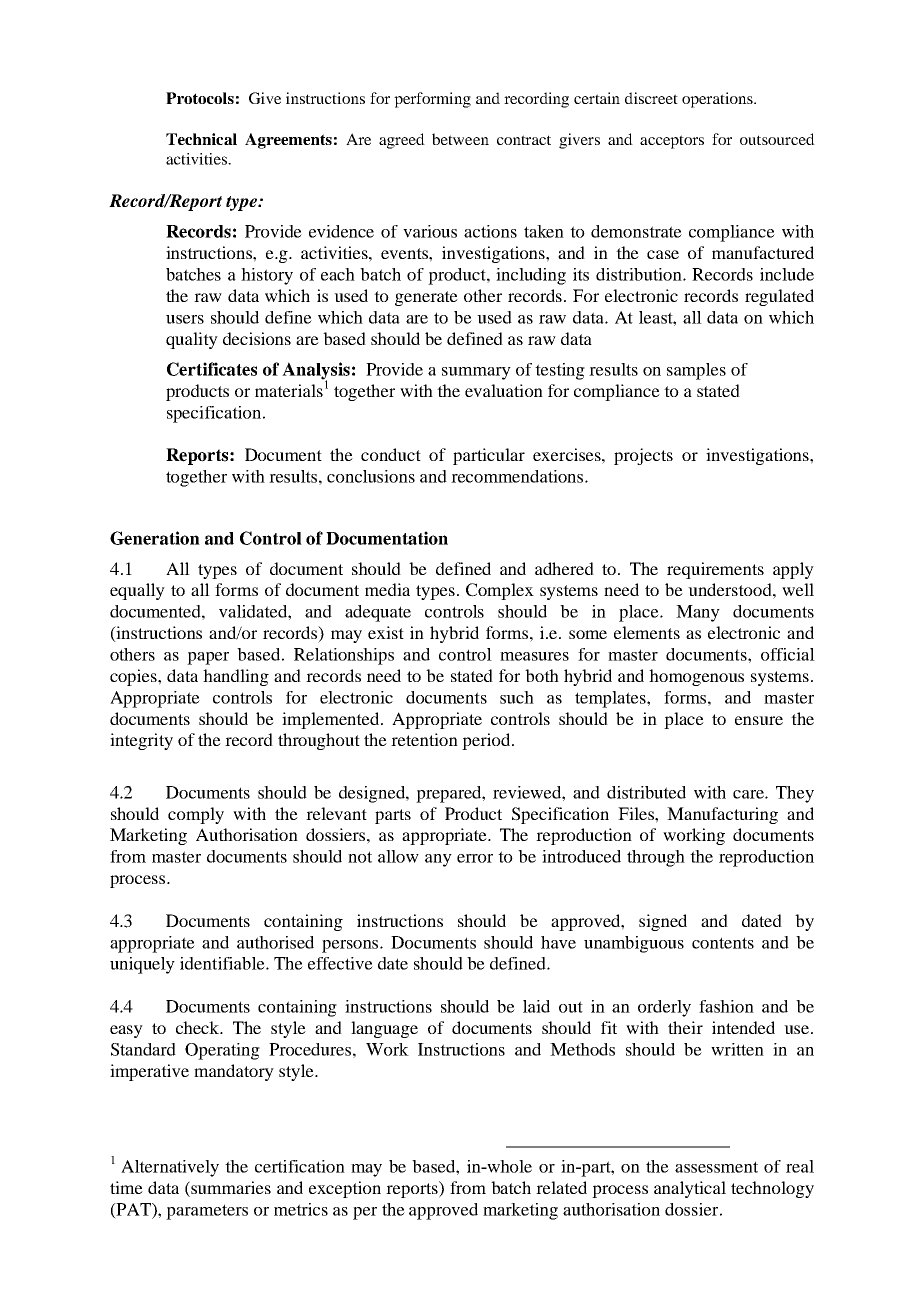 Image resolution: width=924 pixels, height=1308 pixels. I want to click on homogenous, so click(696, 677).
